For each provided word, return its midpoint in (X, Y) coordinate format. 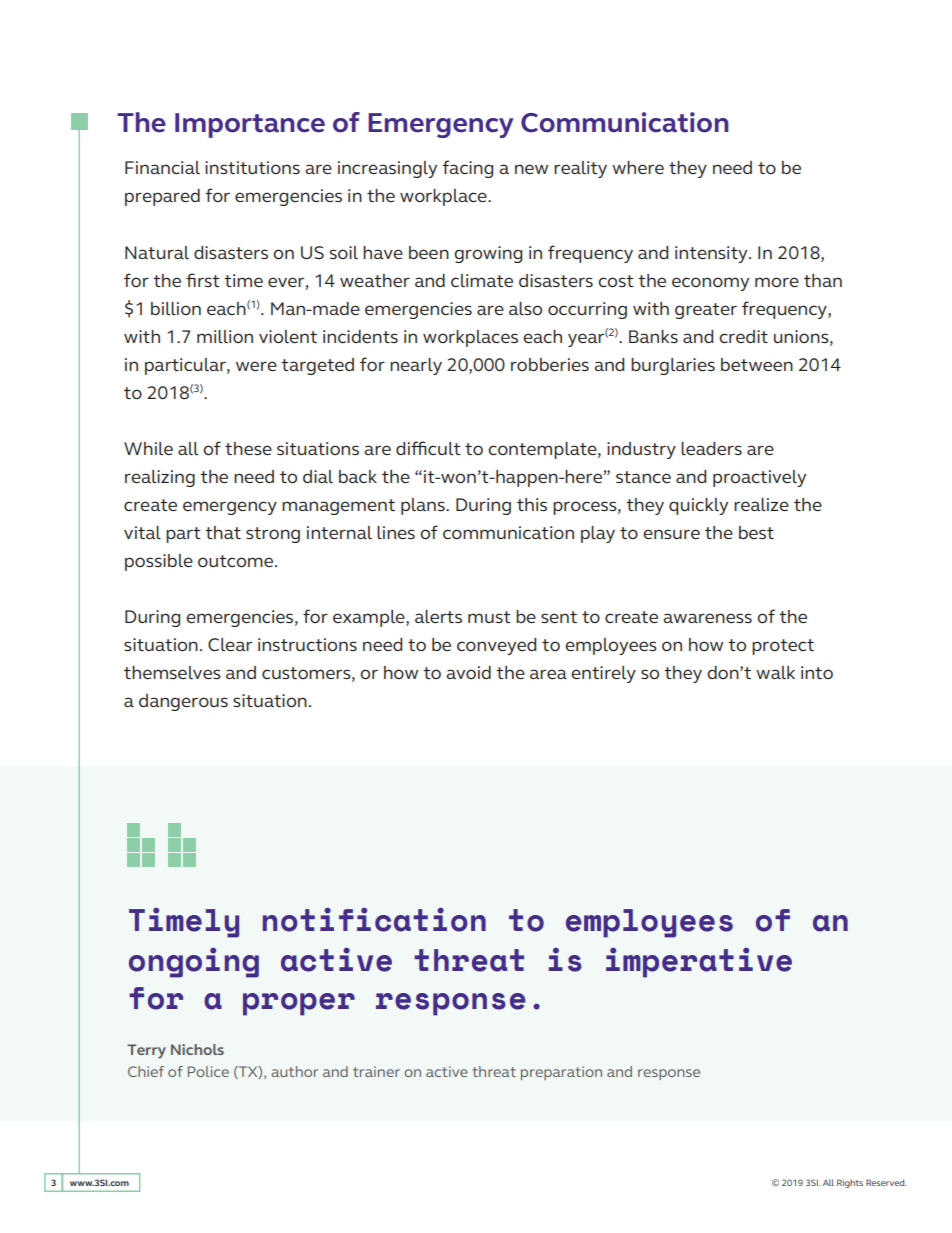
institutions (252, 167)
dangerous (183, 702)
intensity (712, 254)
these (248, 448)
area (548, 674)
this (532, 504)
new (531, 169)
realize (761, 504)
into (817, 672)
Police (208, 1071)
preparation (561, 1073)
